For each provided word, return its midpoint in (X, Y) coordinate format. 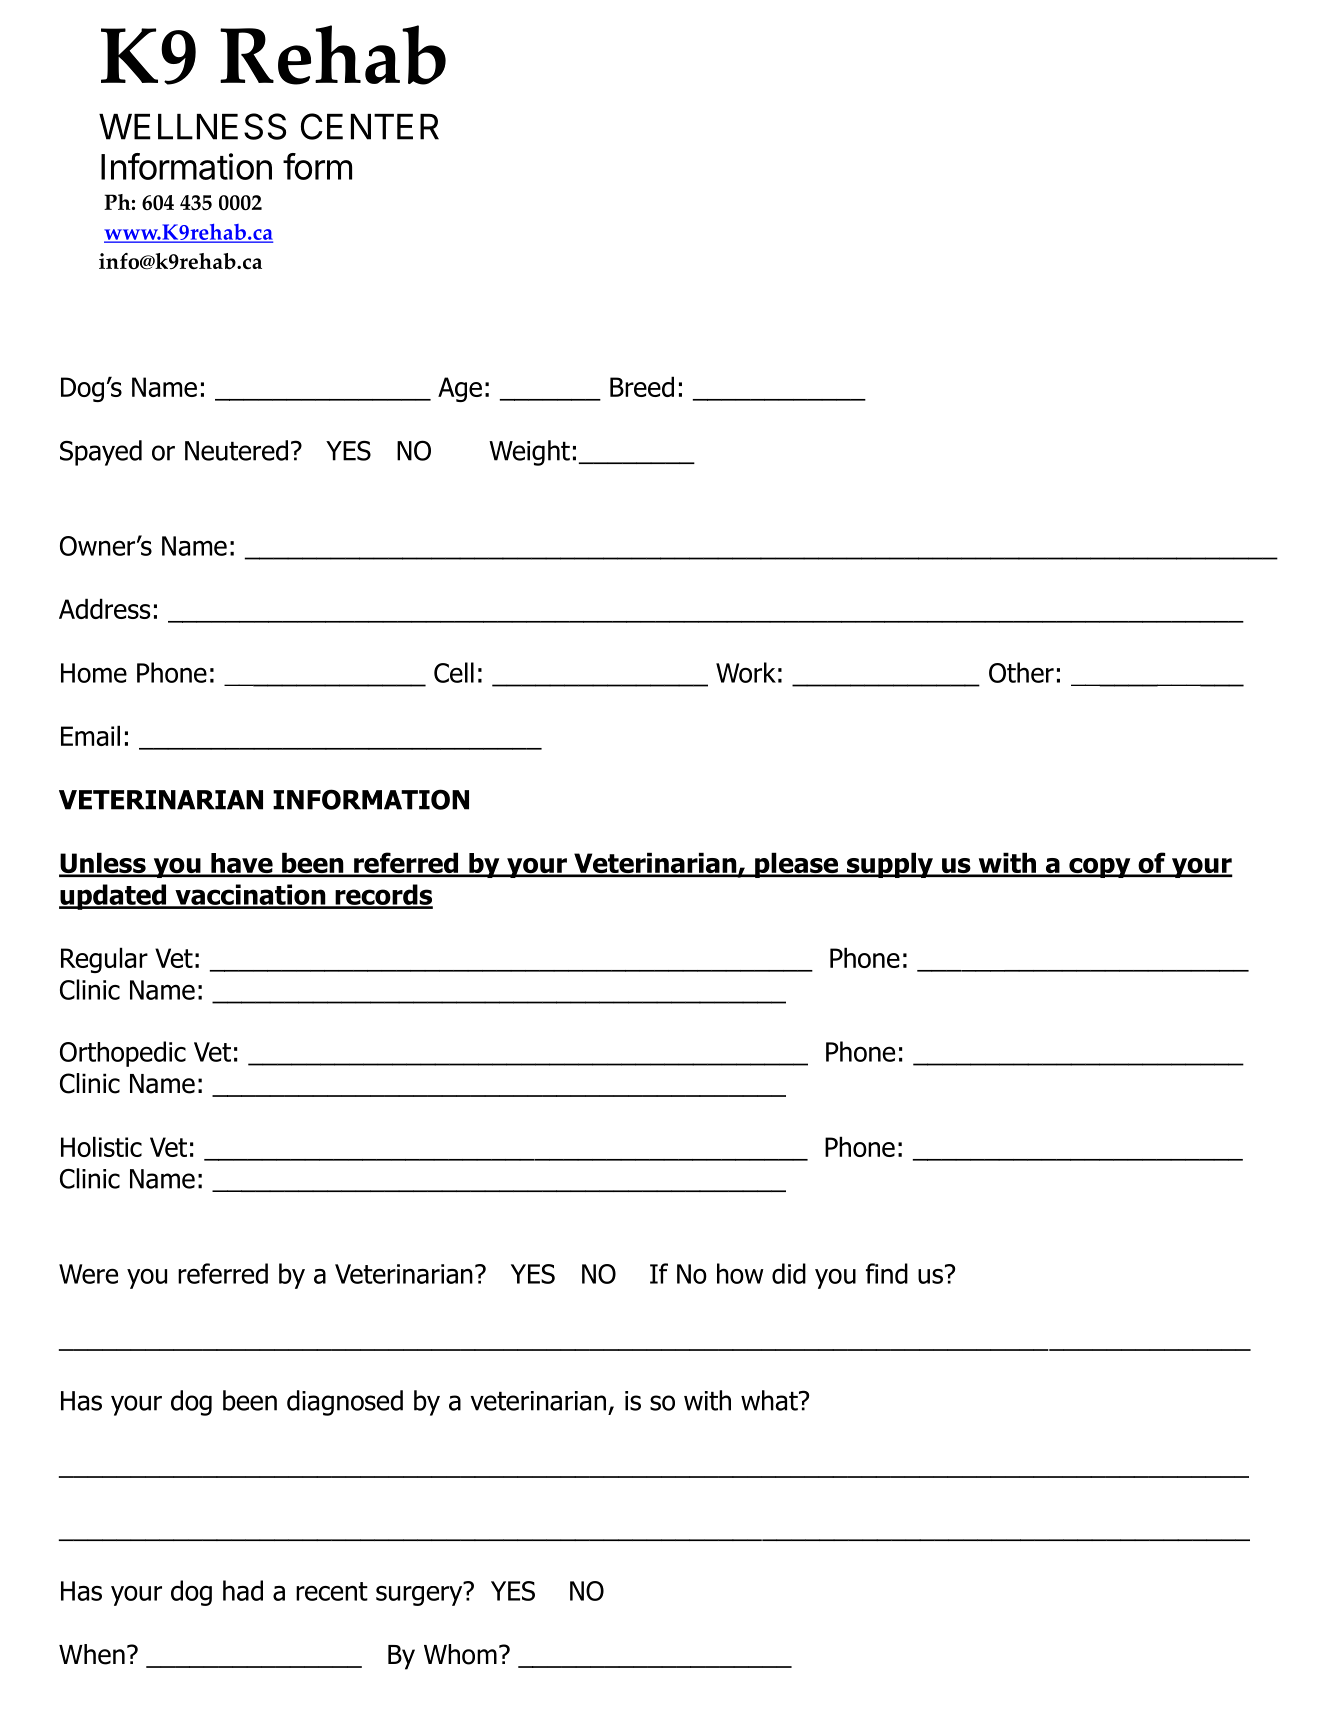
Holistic (101, 1146)
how (740, 1273)
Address (105, 608)
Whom (460, 1654)
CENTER (370, 126)
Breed (642, 386)
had (243, 1590)
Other (1021, 672)
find (887, 1273)
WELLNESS (192, 126)
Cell (454, 672)
